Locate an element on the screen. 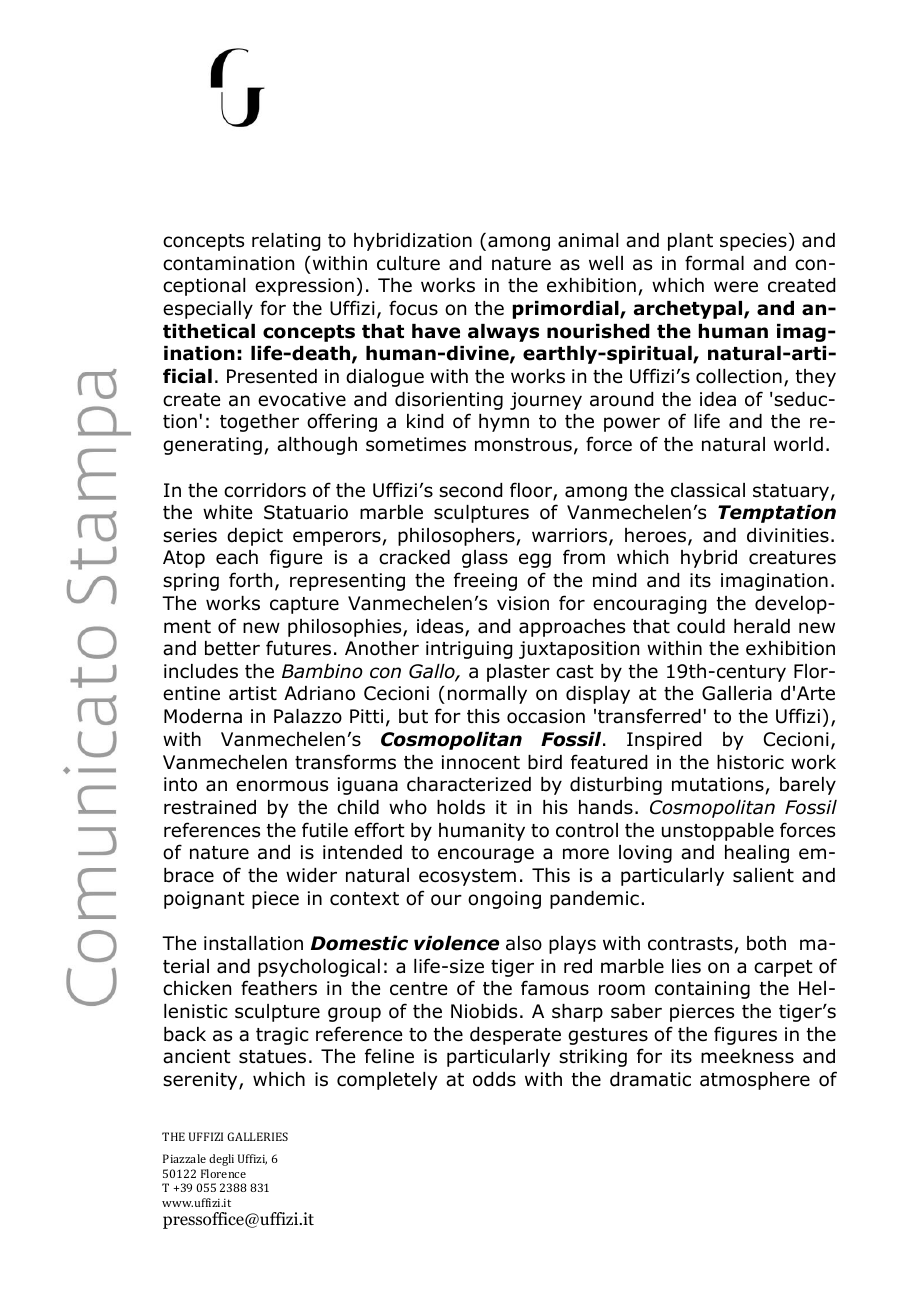 Image resolution: width=924 pixels, height=1309 pixels. odds is located at coordinates (494, 1079).
